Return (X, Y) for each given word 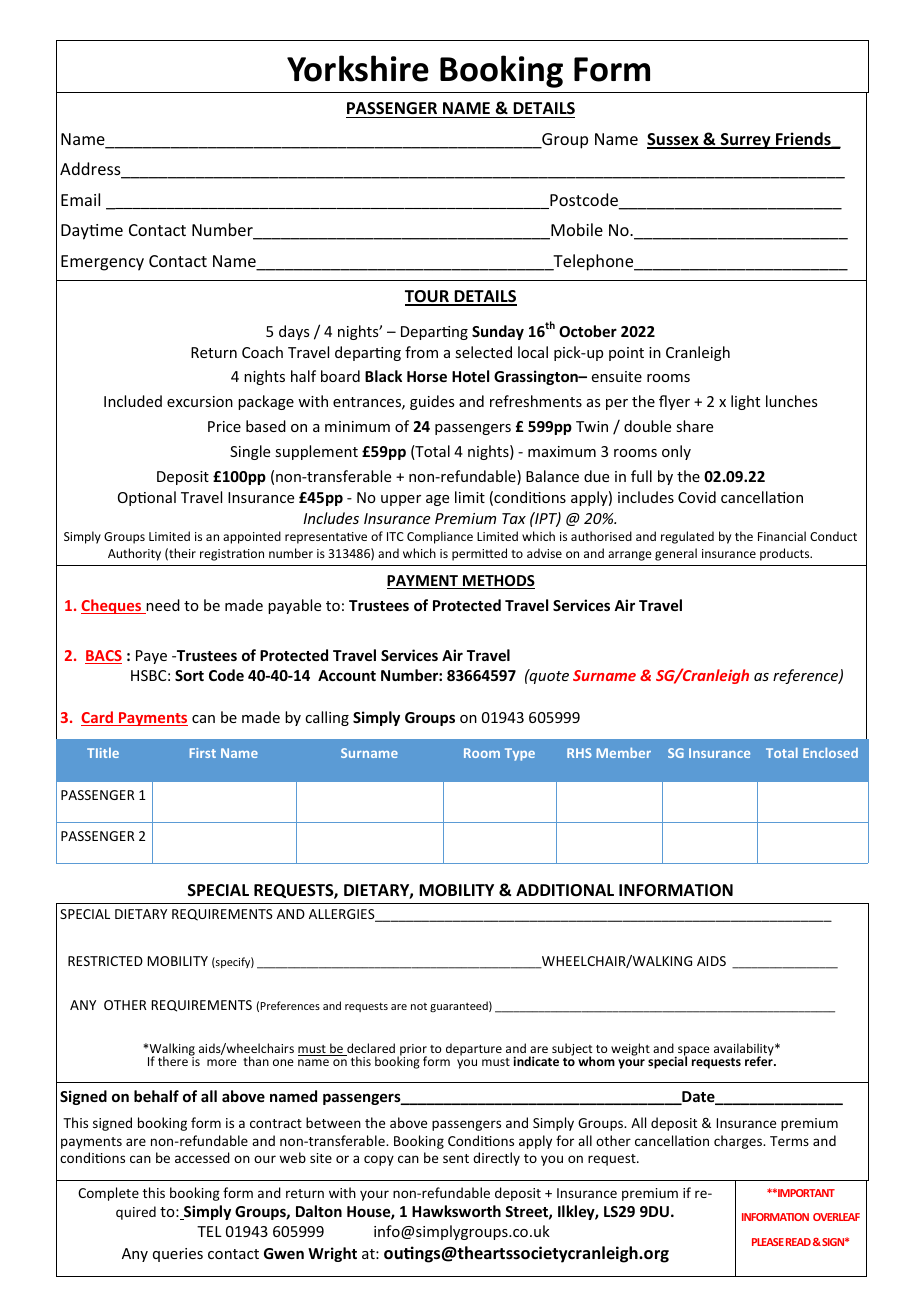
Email (80, 199)
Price (224, 426)
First (203, 753)
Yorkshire (358, 68)
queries (178, 1255)
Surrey (745, 141)
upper (401, 500)
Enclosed (830, 752)
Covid (697, 497)
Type (520, 754)
